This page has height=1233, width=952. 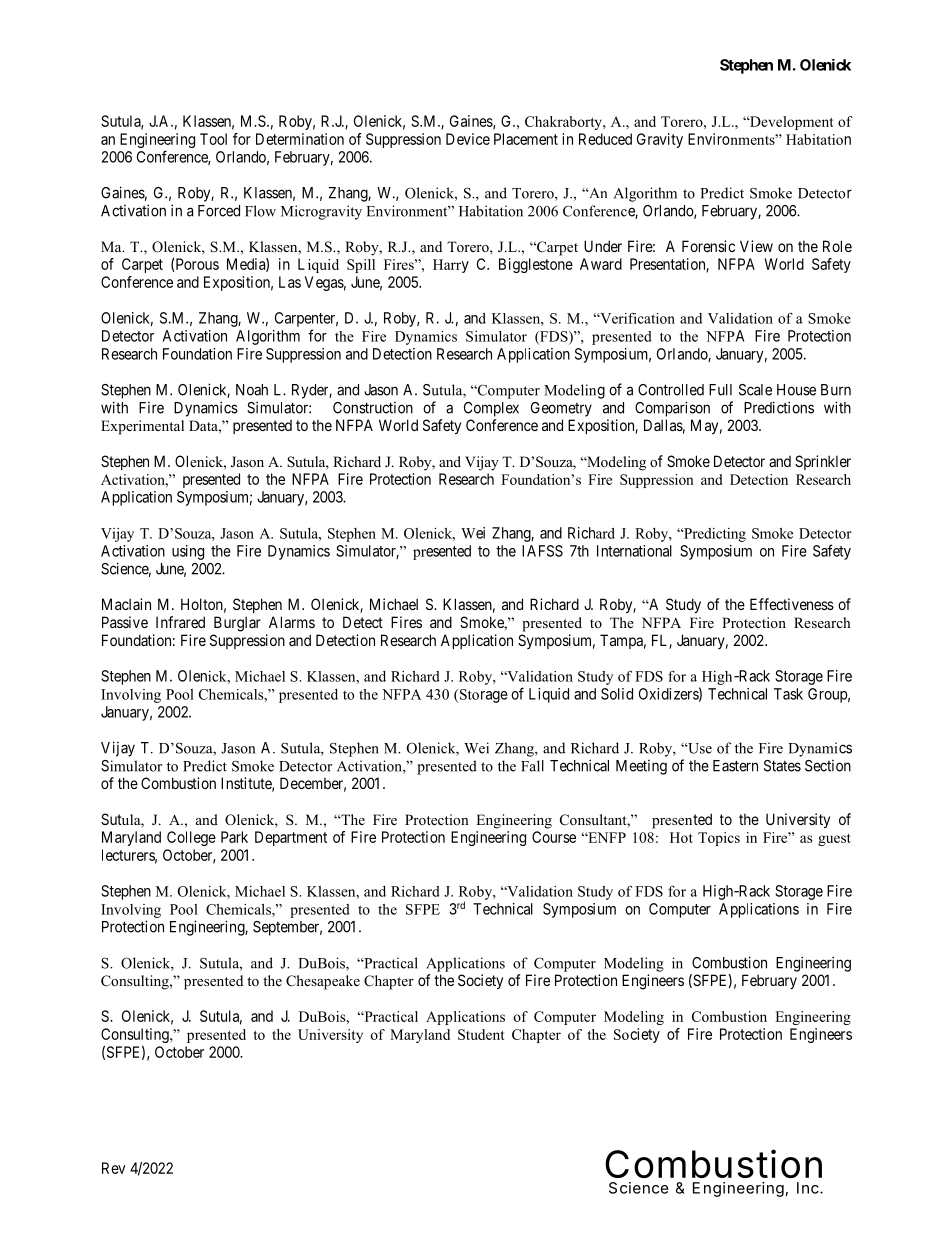 I want to click on Tool, so click(x=213, y=139).
